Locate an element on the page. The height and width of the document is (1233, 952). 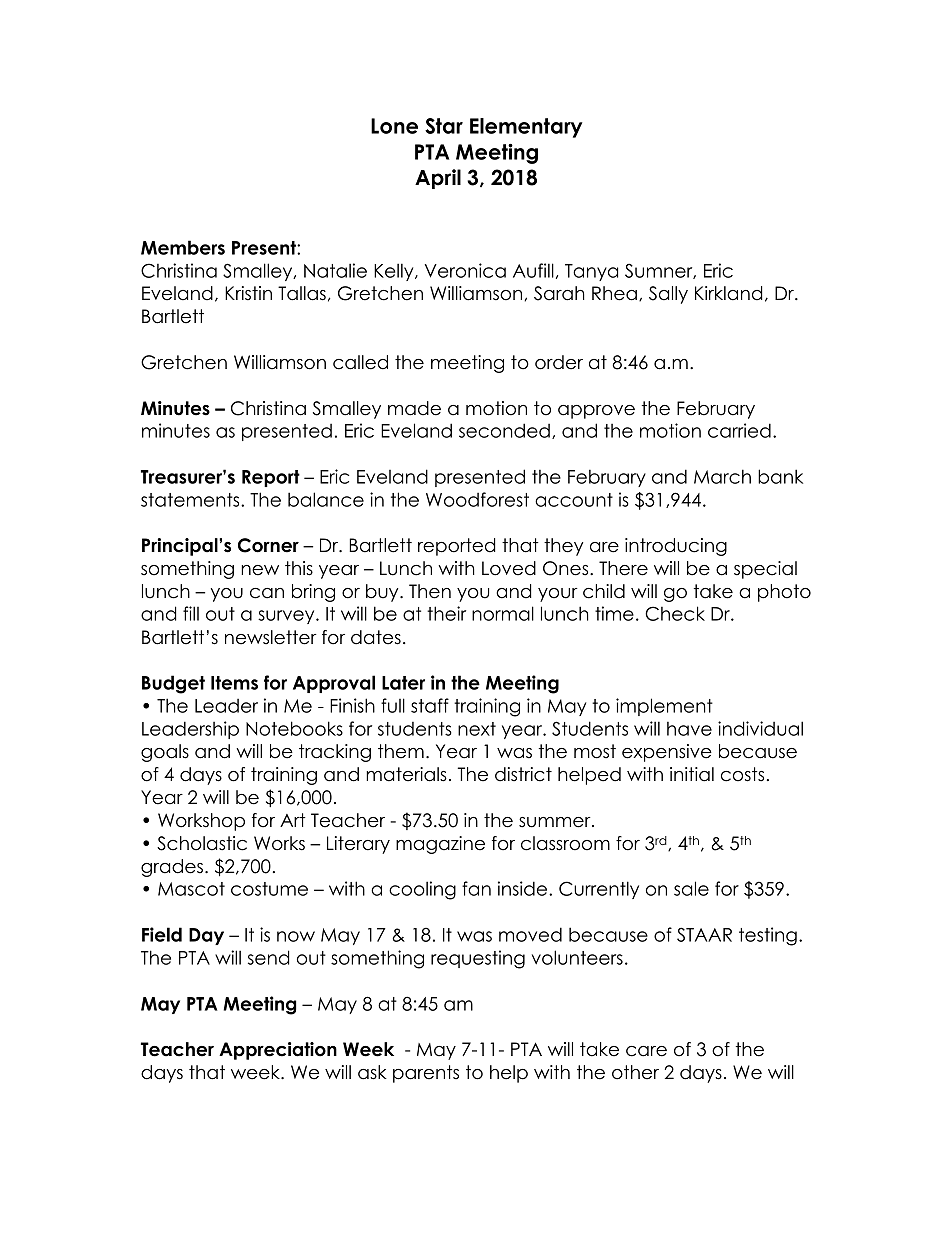
carried is located at coordinates (739, 430).
